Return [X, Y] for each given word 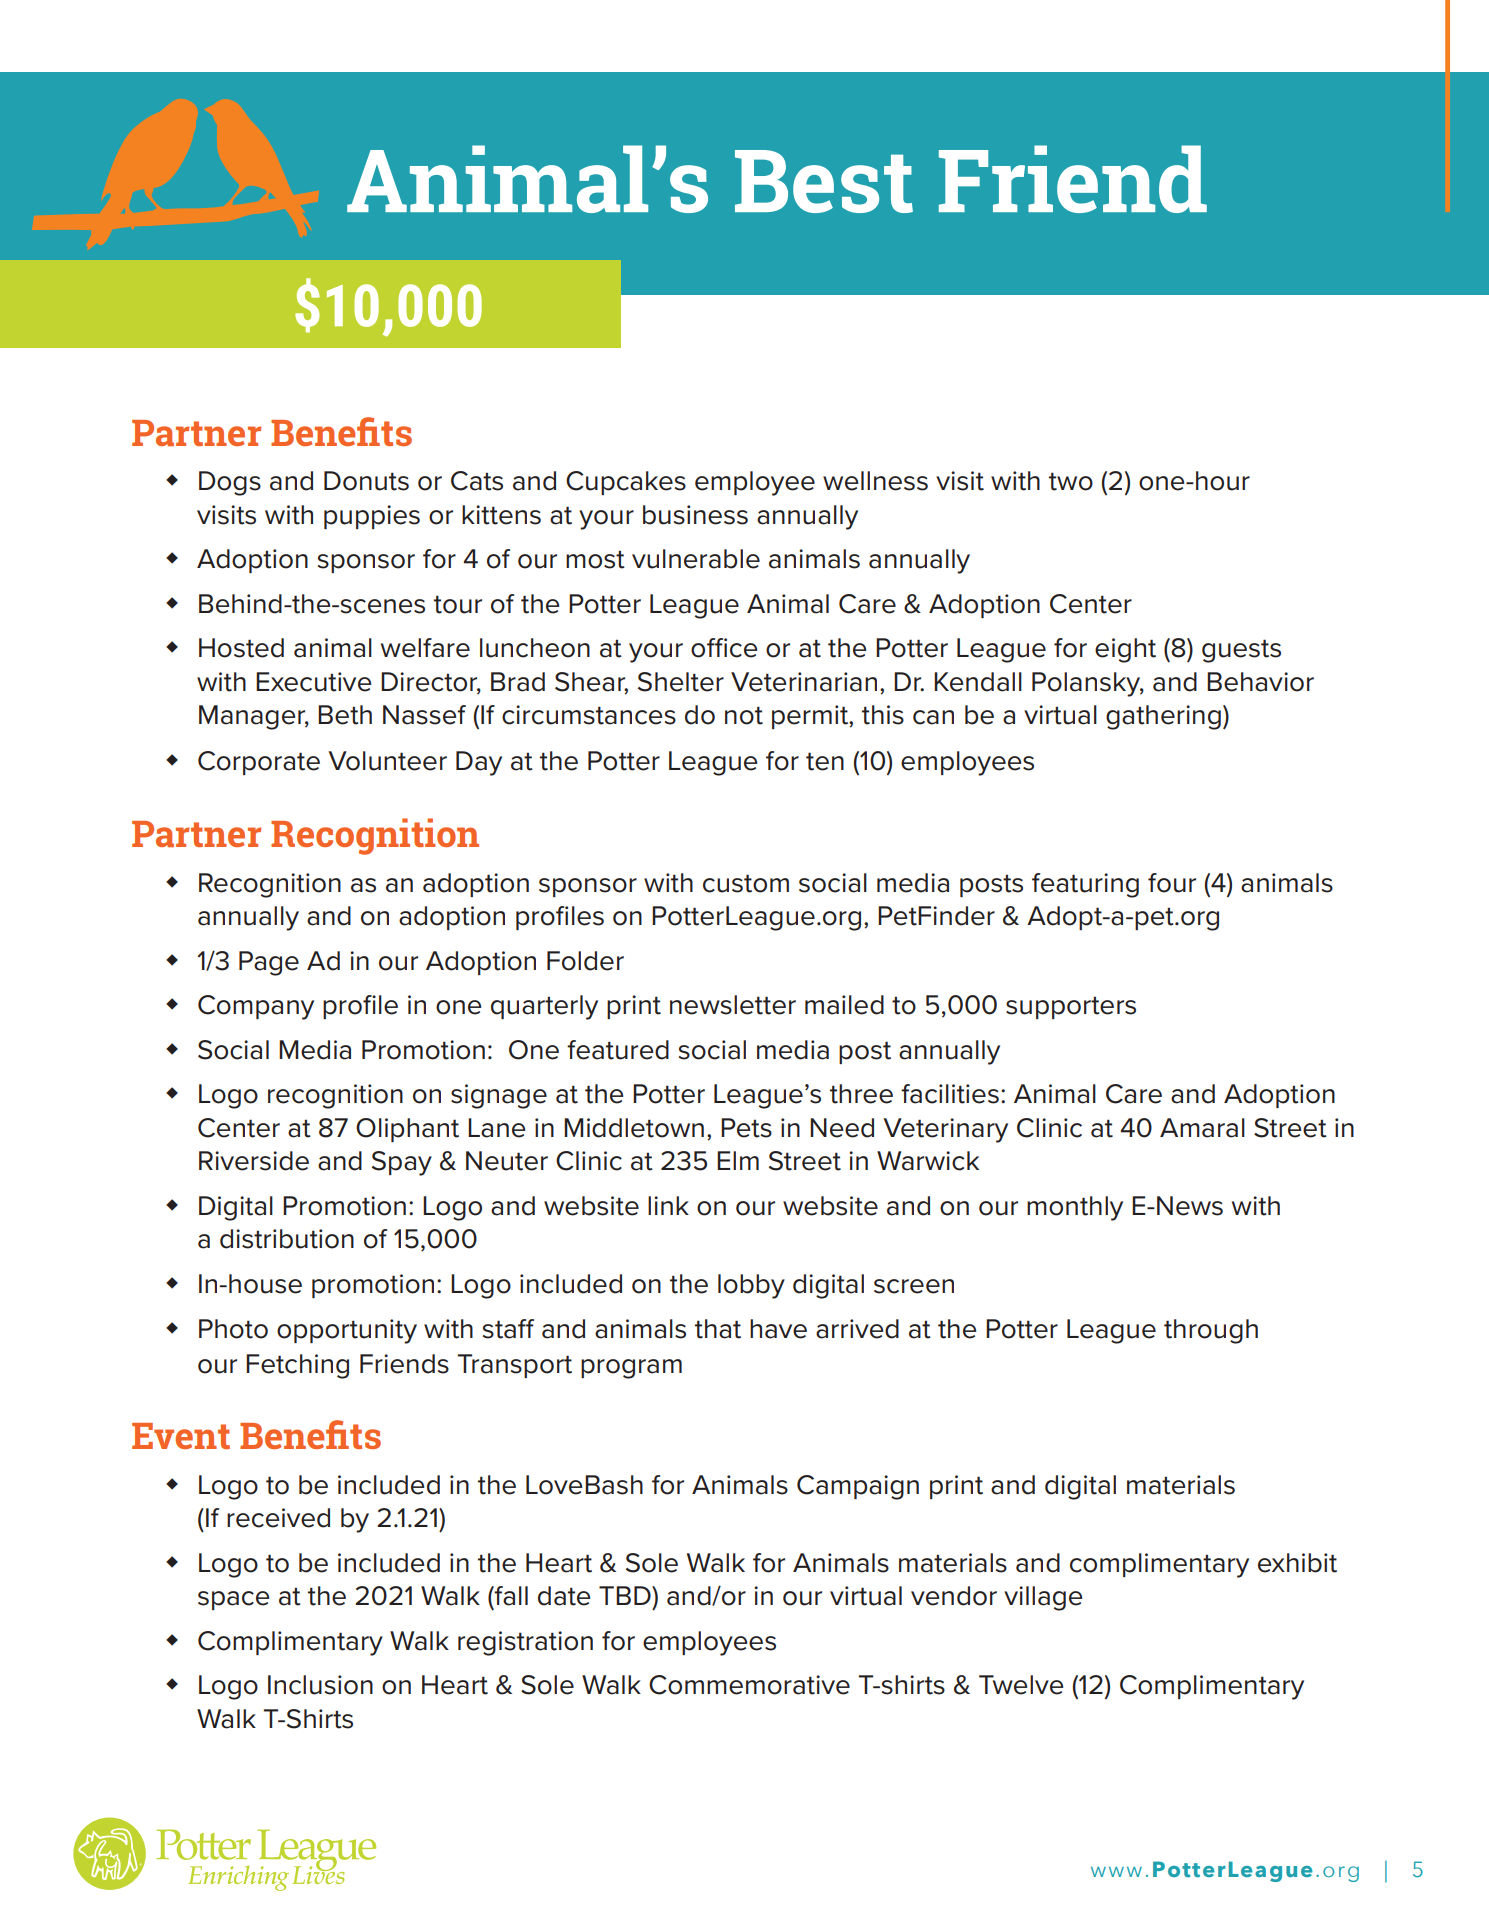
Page [269, 963]
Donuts [366, 481]
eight [1125, 650]
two [1071, 481]
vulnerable [696, 559]
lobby [751, 1286]
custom [746, 883]
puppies [372, 517]
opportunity [347, 1331]
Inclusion [320, 1685]
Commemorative [749, 1685]
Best [824, 181]
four [1172, 883]
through [1211, 1331]
